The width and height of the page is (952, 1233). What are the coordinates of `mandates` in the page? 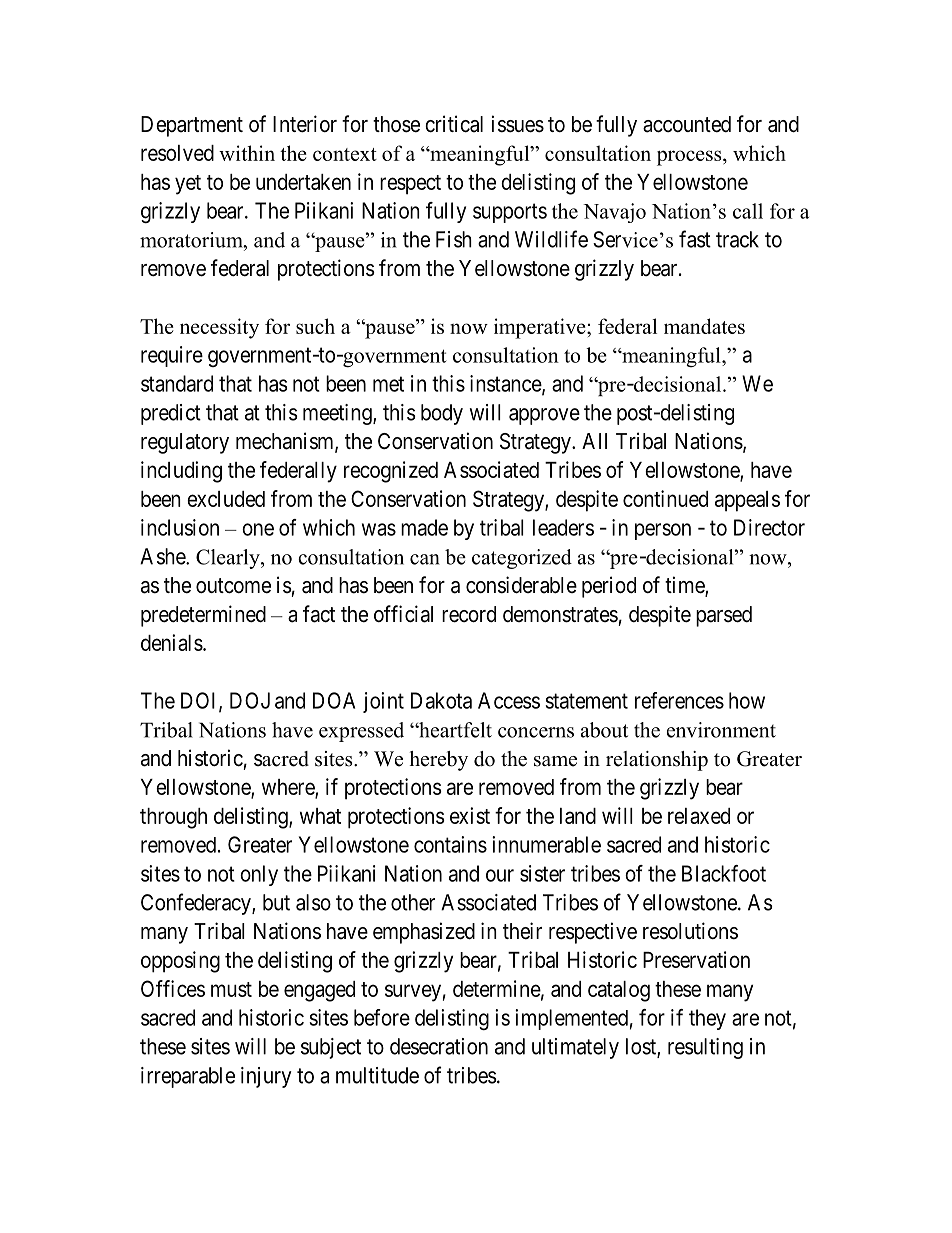 It's located at (704, 326).
